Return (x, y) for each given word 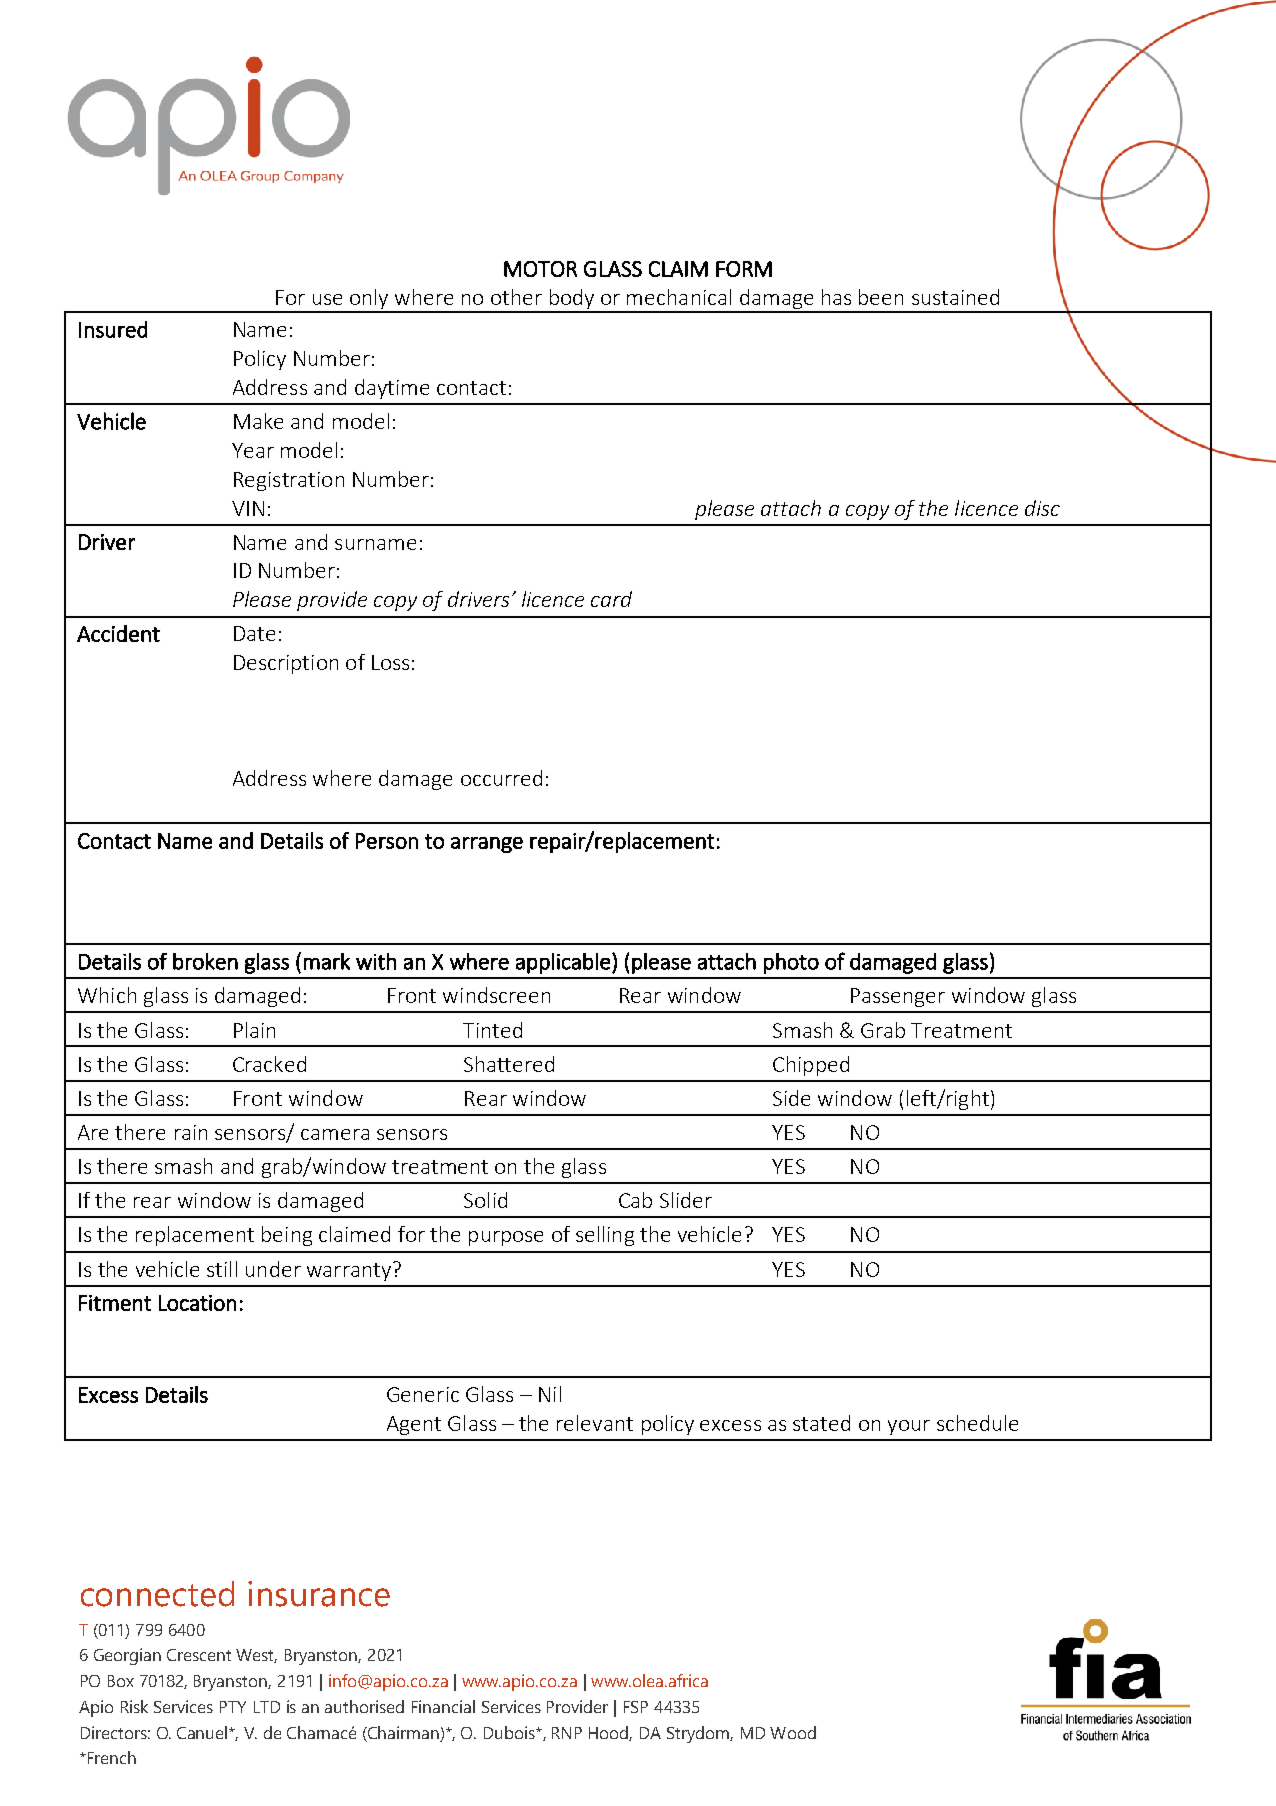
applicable (563, 963)
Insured (113, 329)
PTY (233, 1707)
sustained (955, 297)
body (572, 300)
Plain (254, 1030)
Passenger (898, 997)
